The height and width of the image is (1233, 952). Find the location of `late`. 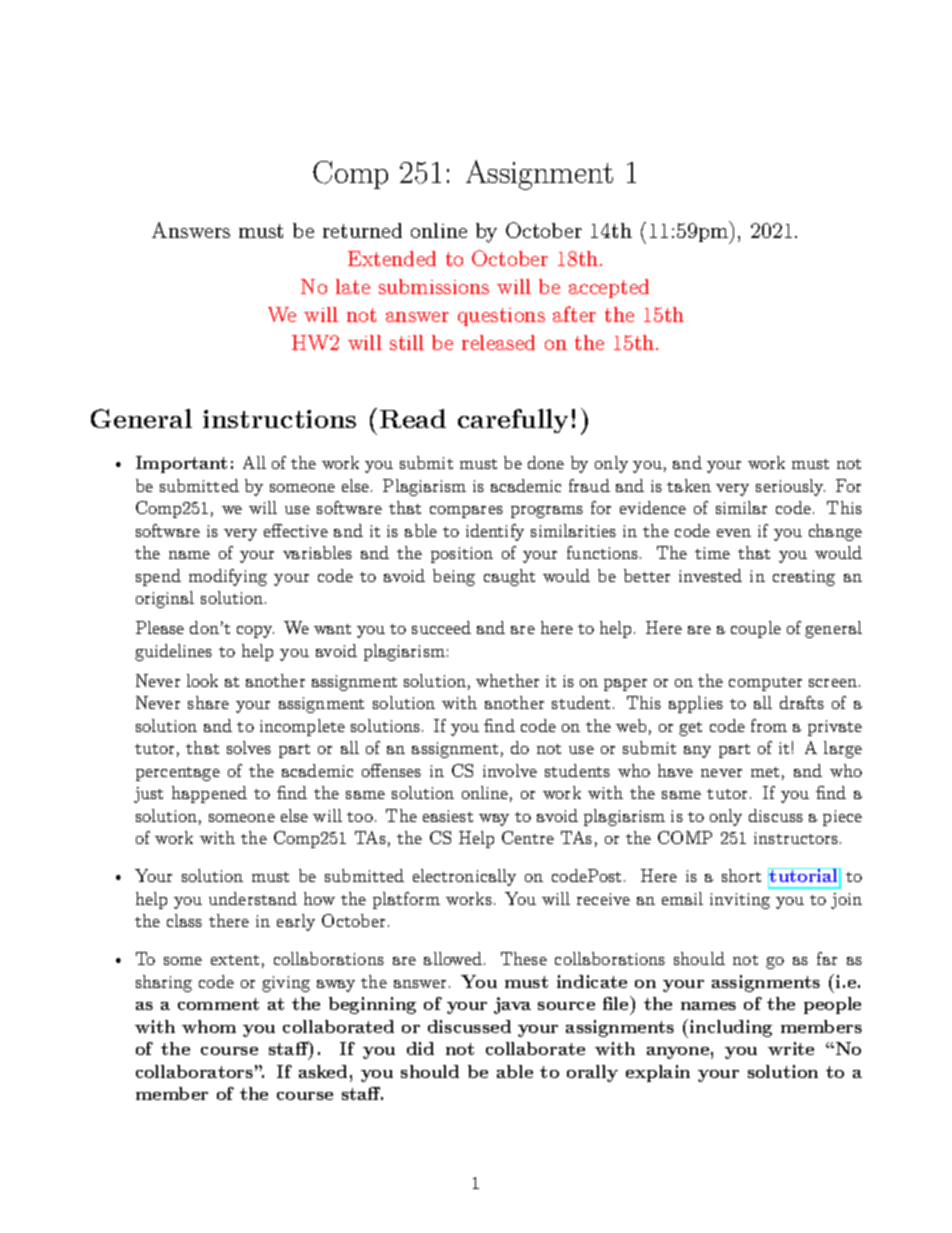

late is located at coordinates (353, 286).
